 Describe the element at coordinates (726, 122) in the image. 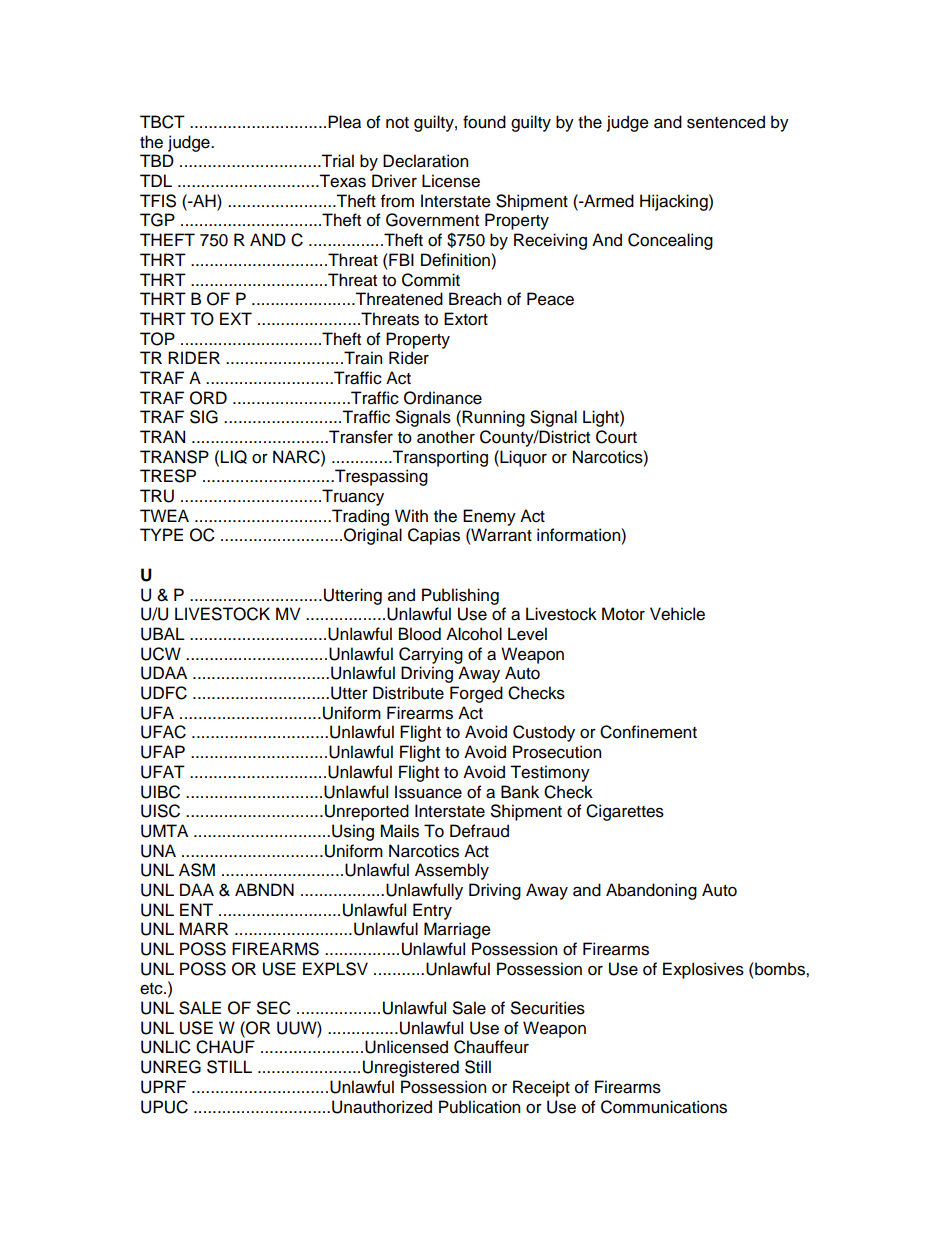

I see `sentenced` at that location.
